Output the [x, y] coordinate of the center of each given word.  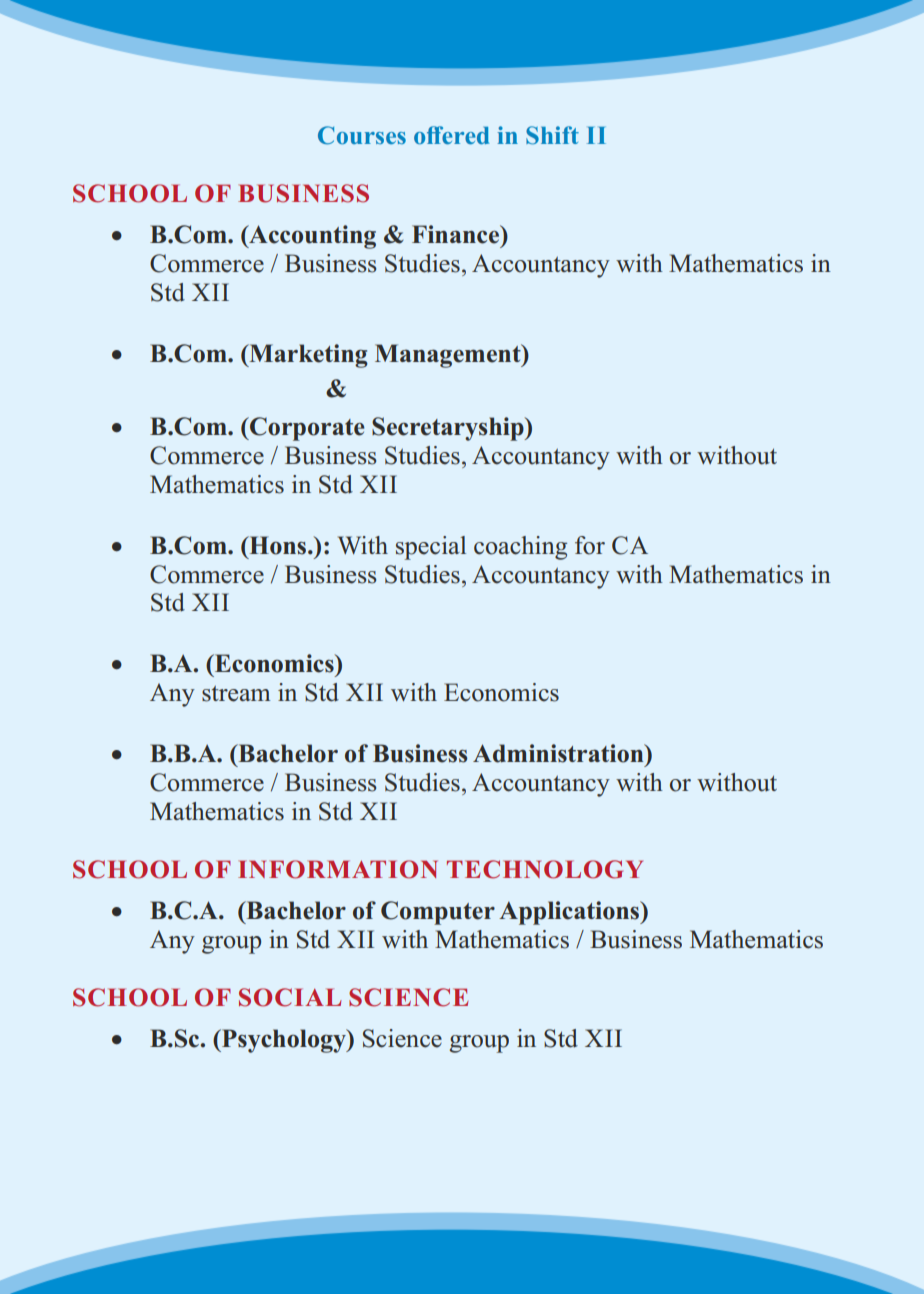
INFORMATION [338, 869]
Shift [552, 135]
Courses [362, 135]
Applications [570, 913]
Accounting [311, 237]
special [431, 548]
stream [236, 694]
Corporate [306, 429]
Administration [559, 753]
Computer [438, 913]
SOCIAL [290, 997]
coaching [520, 548]
